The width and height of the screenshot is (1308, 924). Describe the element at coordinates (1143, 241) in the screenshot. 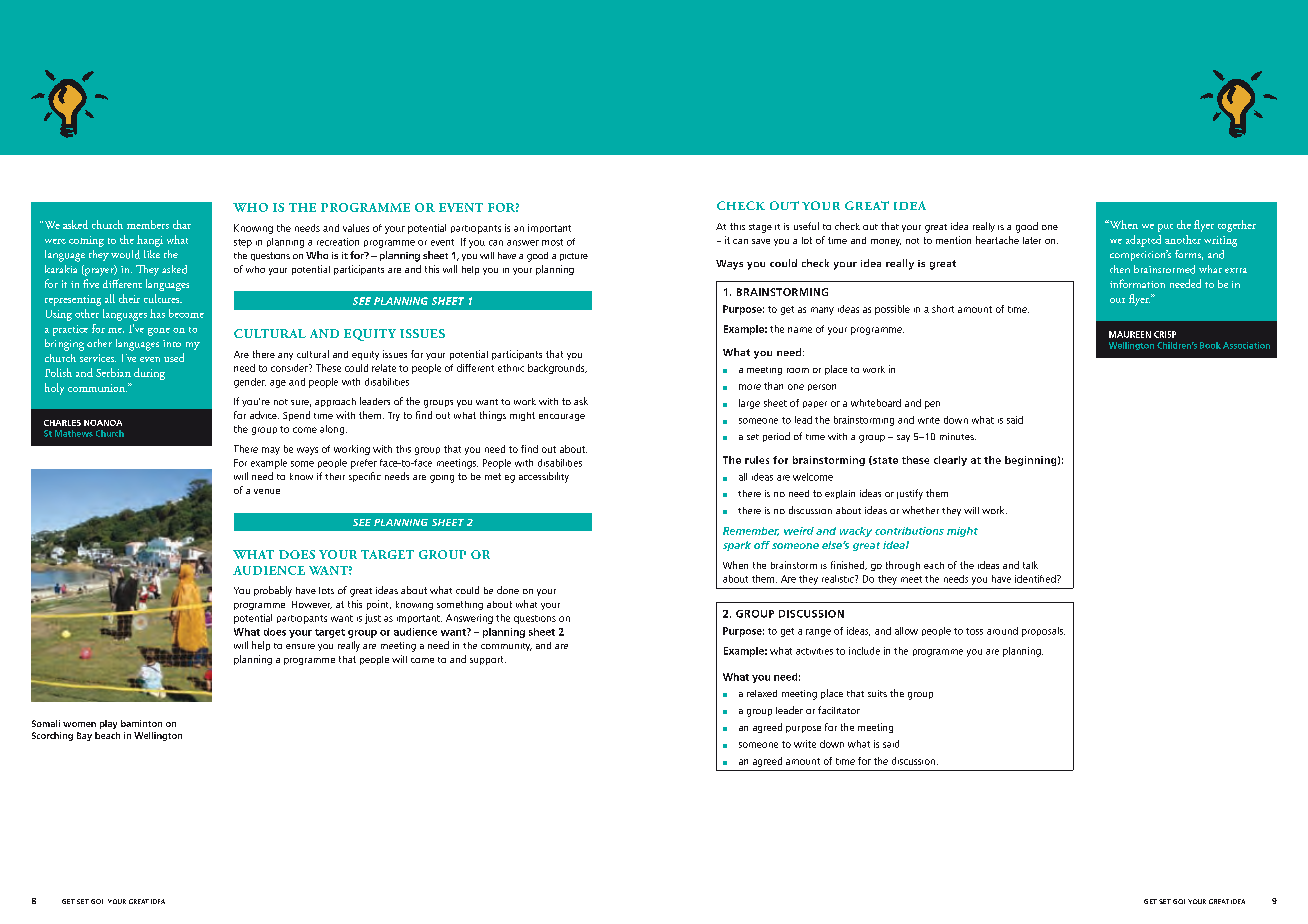

I see `adapted` at that location.
